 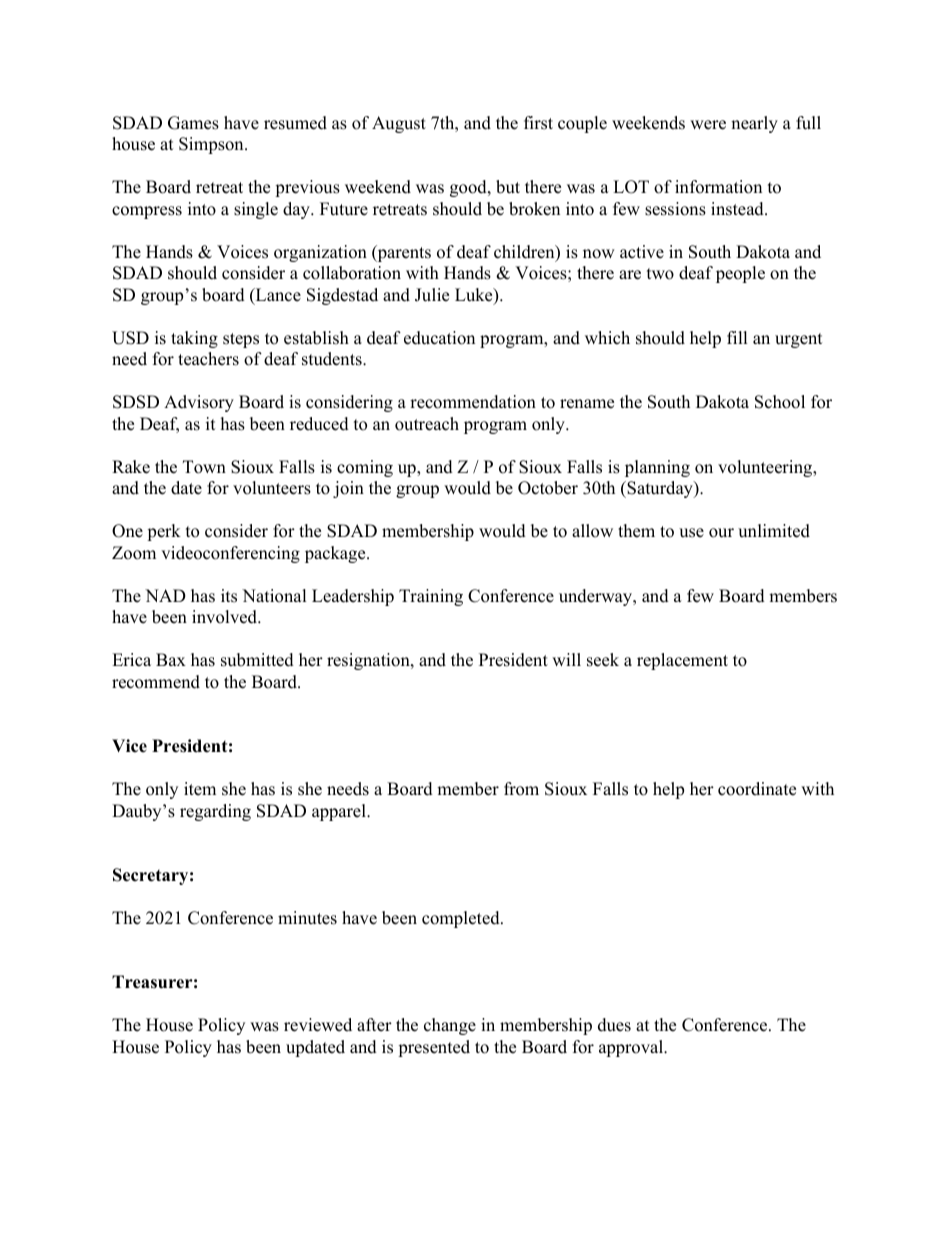 I want to click on approval, so click(x=632, y=1048).
